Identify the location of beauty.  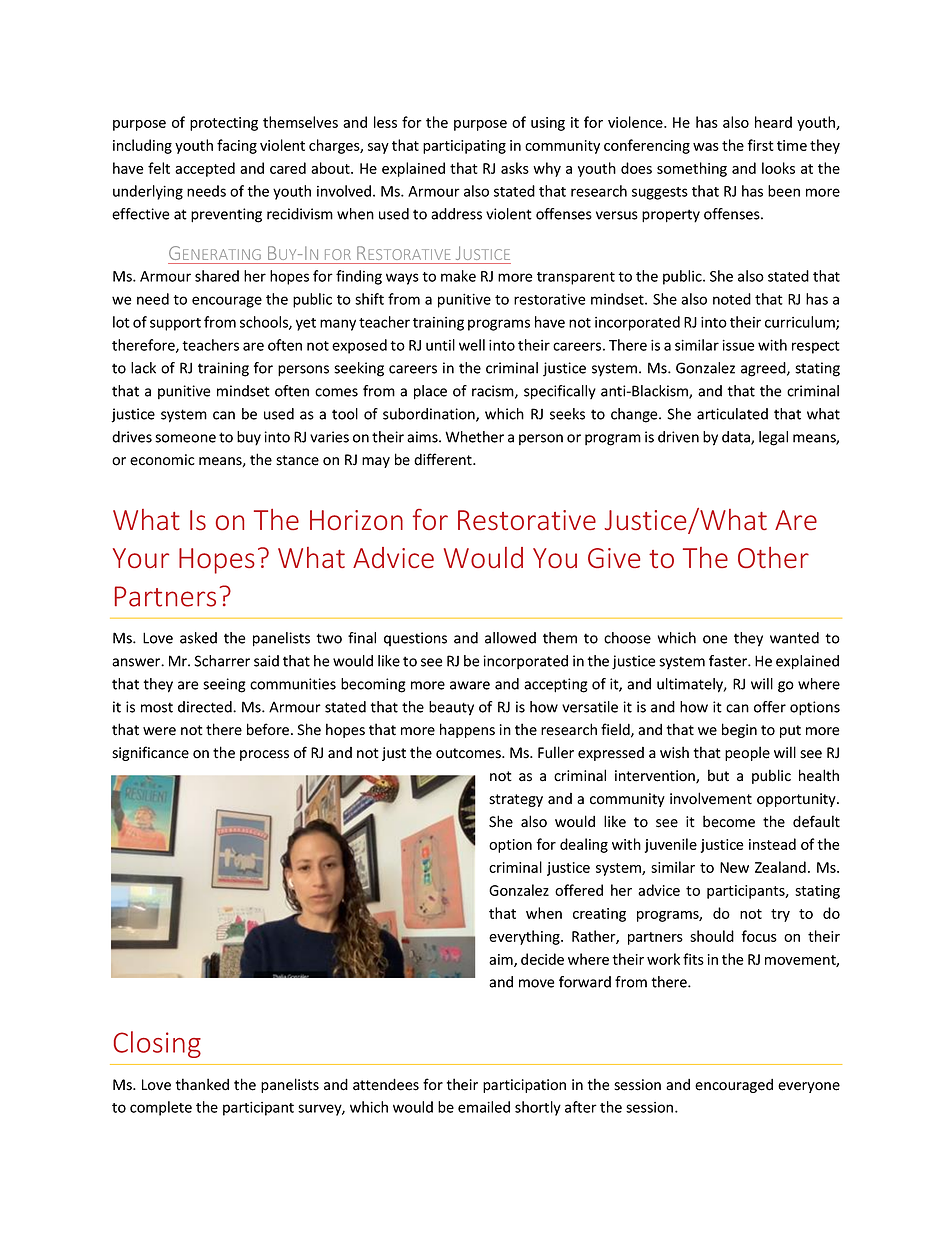
(451, 708).
